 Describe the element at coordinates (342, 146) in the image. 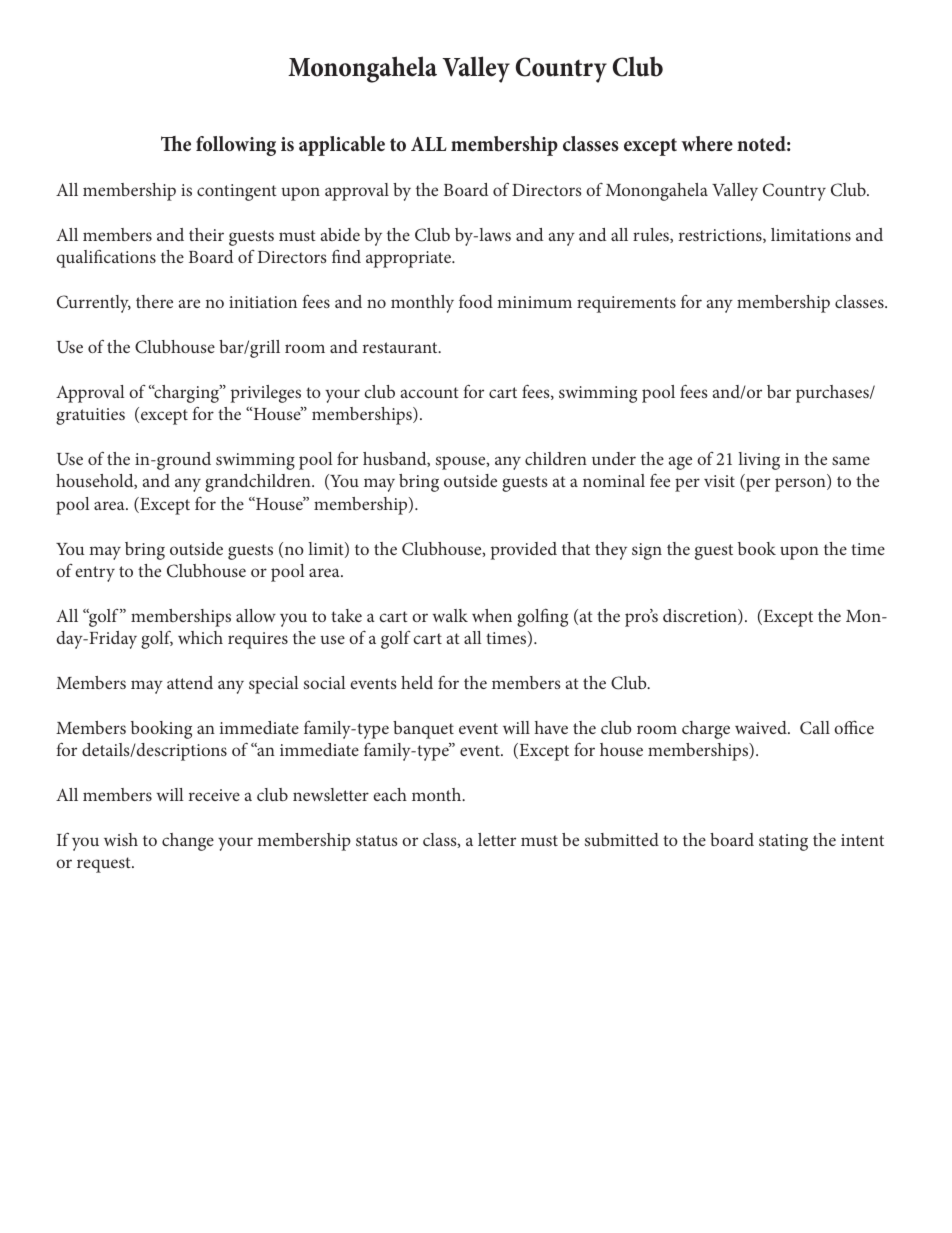

I see `applicable` at that location.
